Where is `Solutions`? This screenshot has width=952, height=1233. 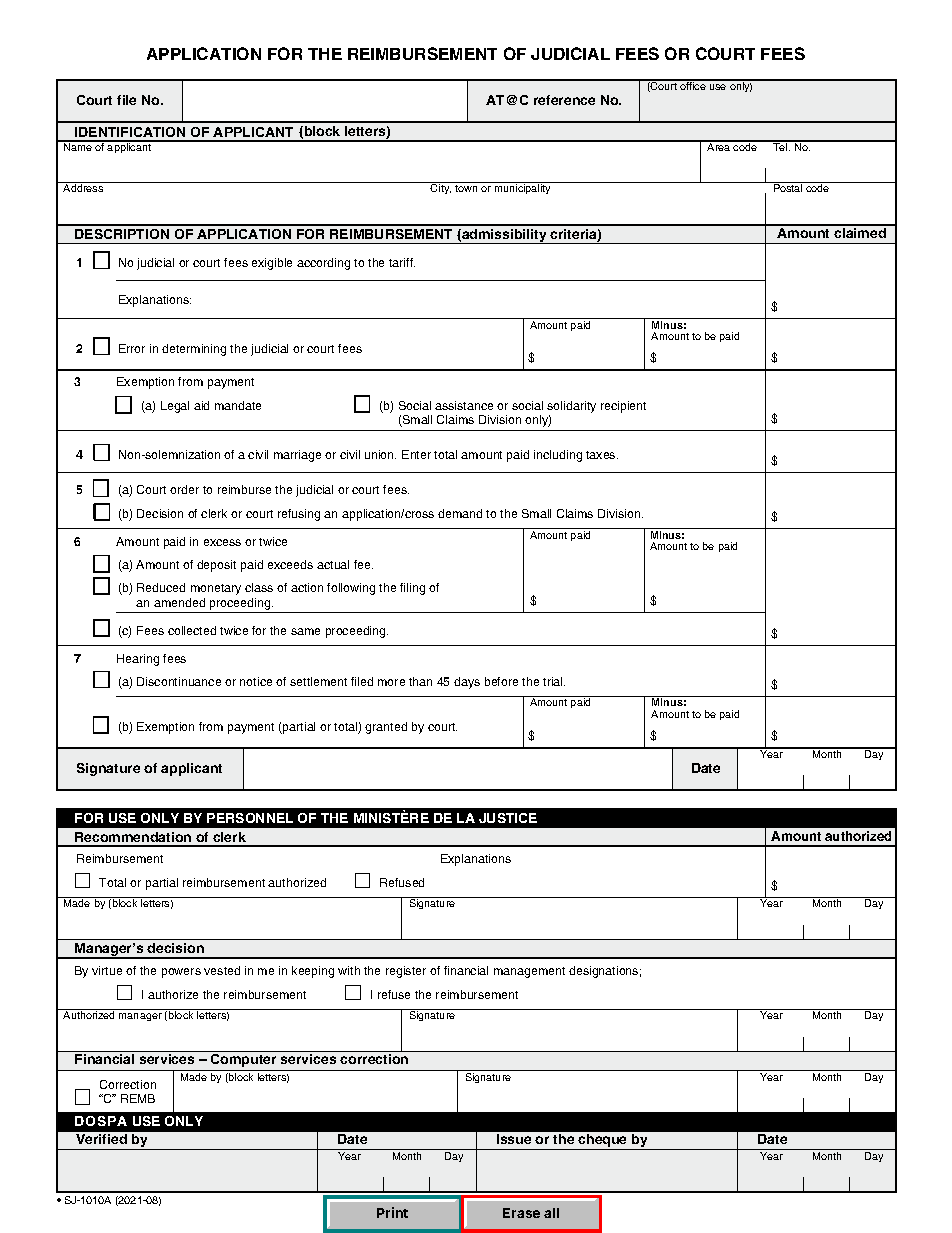
Solutions is located at coordinates (102, 1121).
